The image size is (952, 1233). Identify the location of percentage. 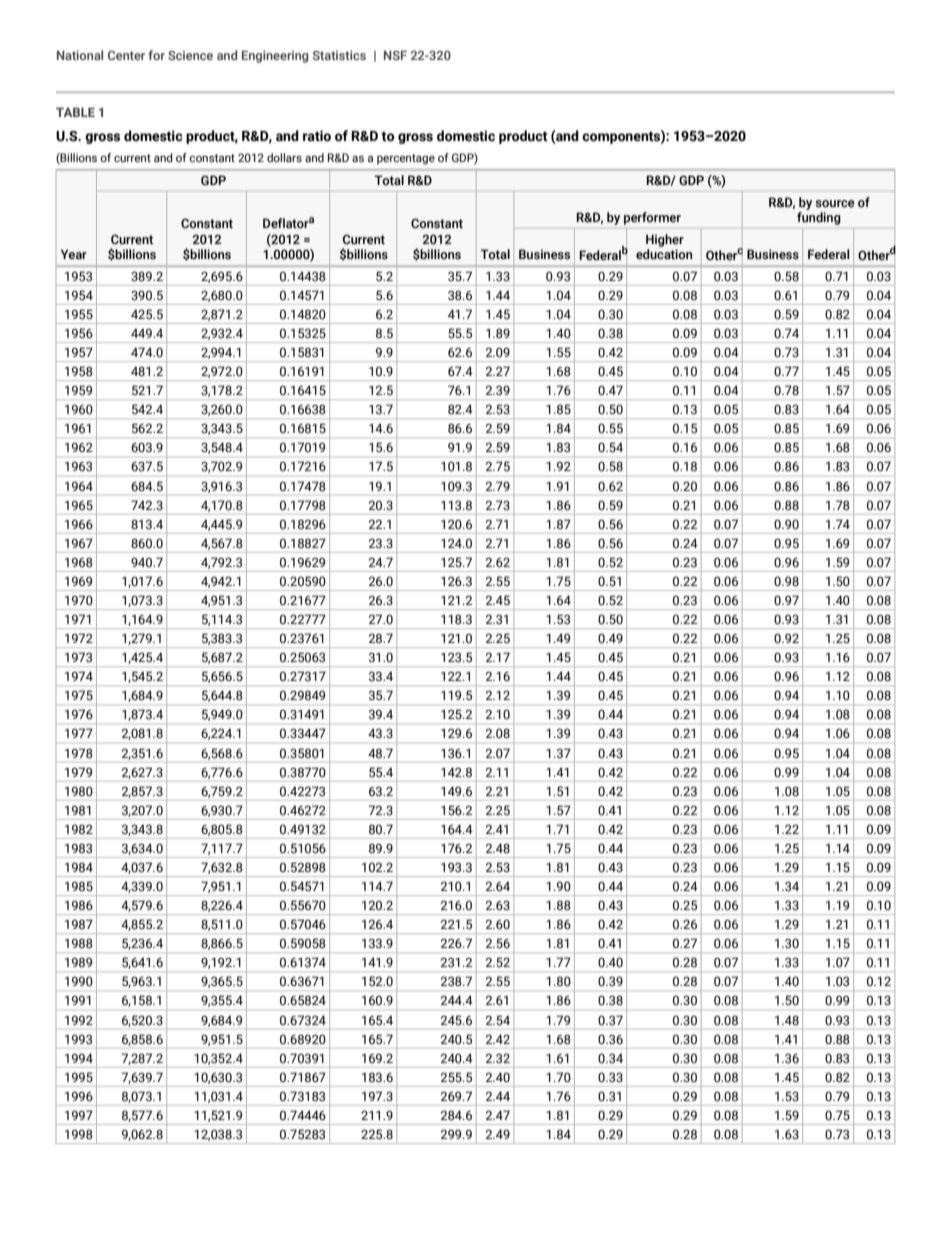
(406, 159).
